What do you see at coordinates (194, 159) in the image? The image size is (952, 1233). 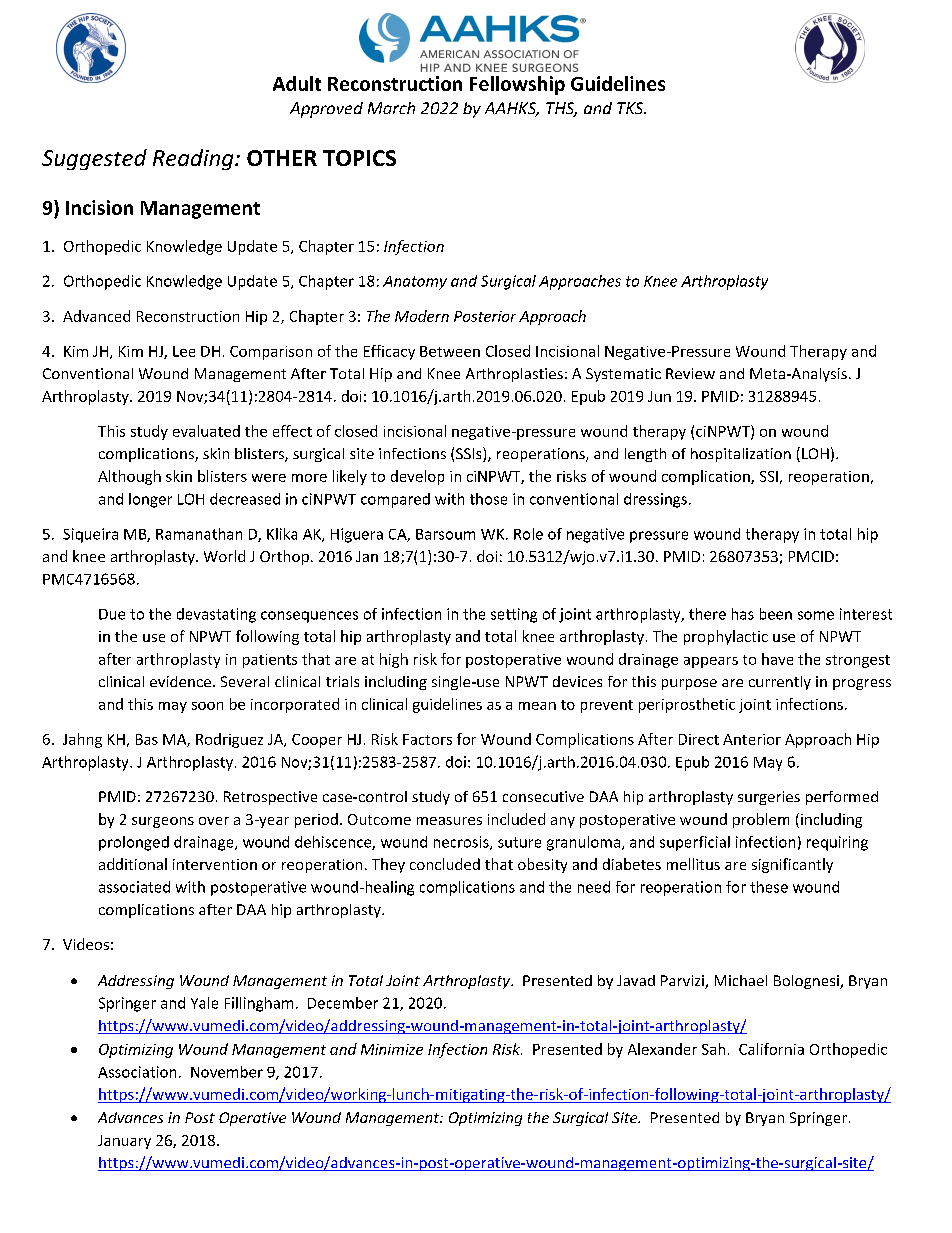 I see `Reading` at bounding box center [194, 159].
